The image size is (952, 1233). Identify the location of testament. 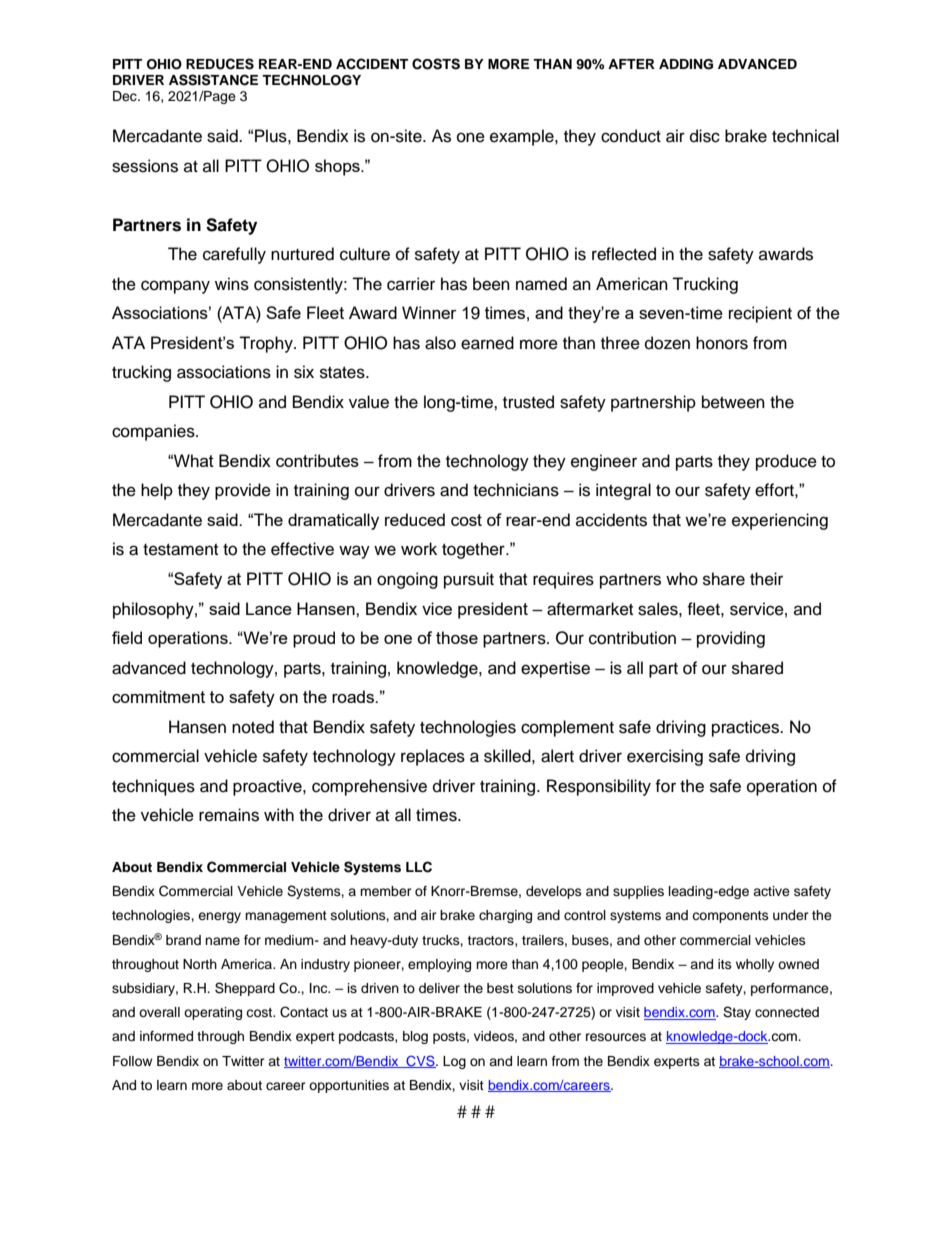
(180, 550).
